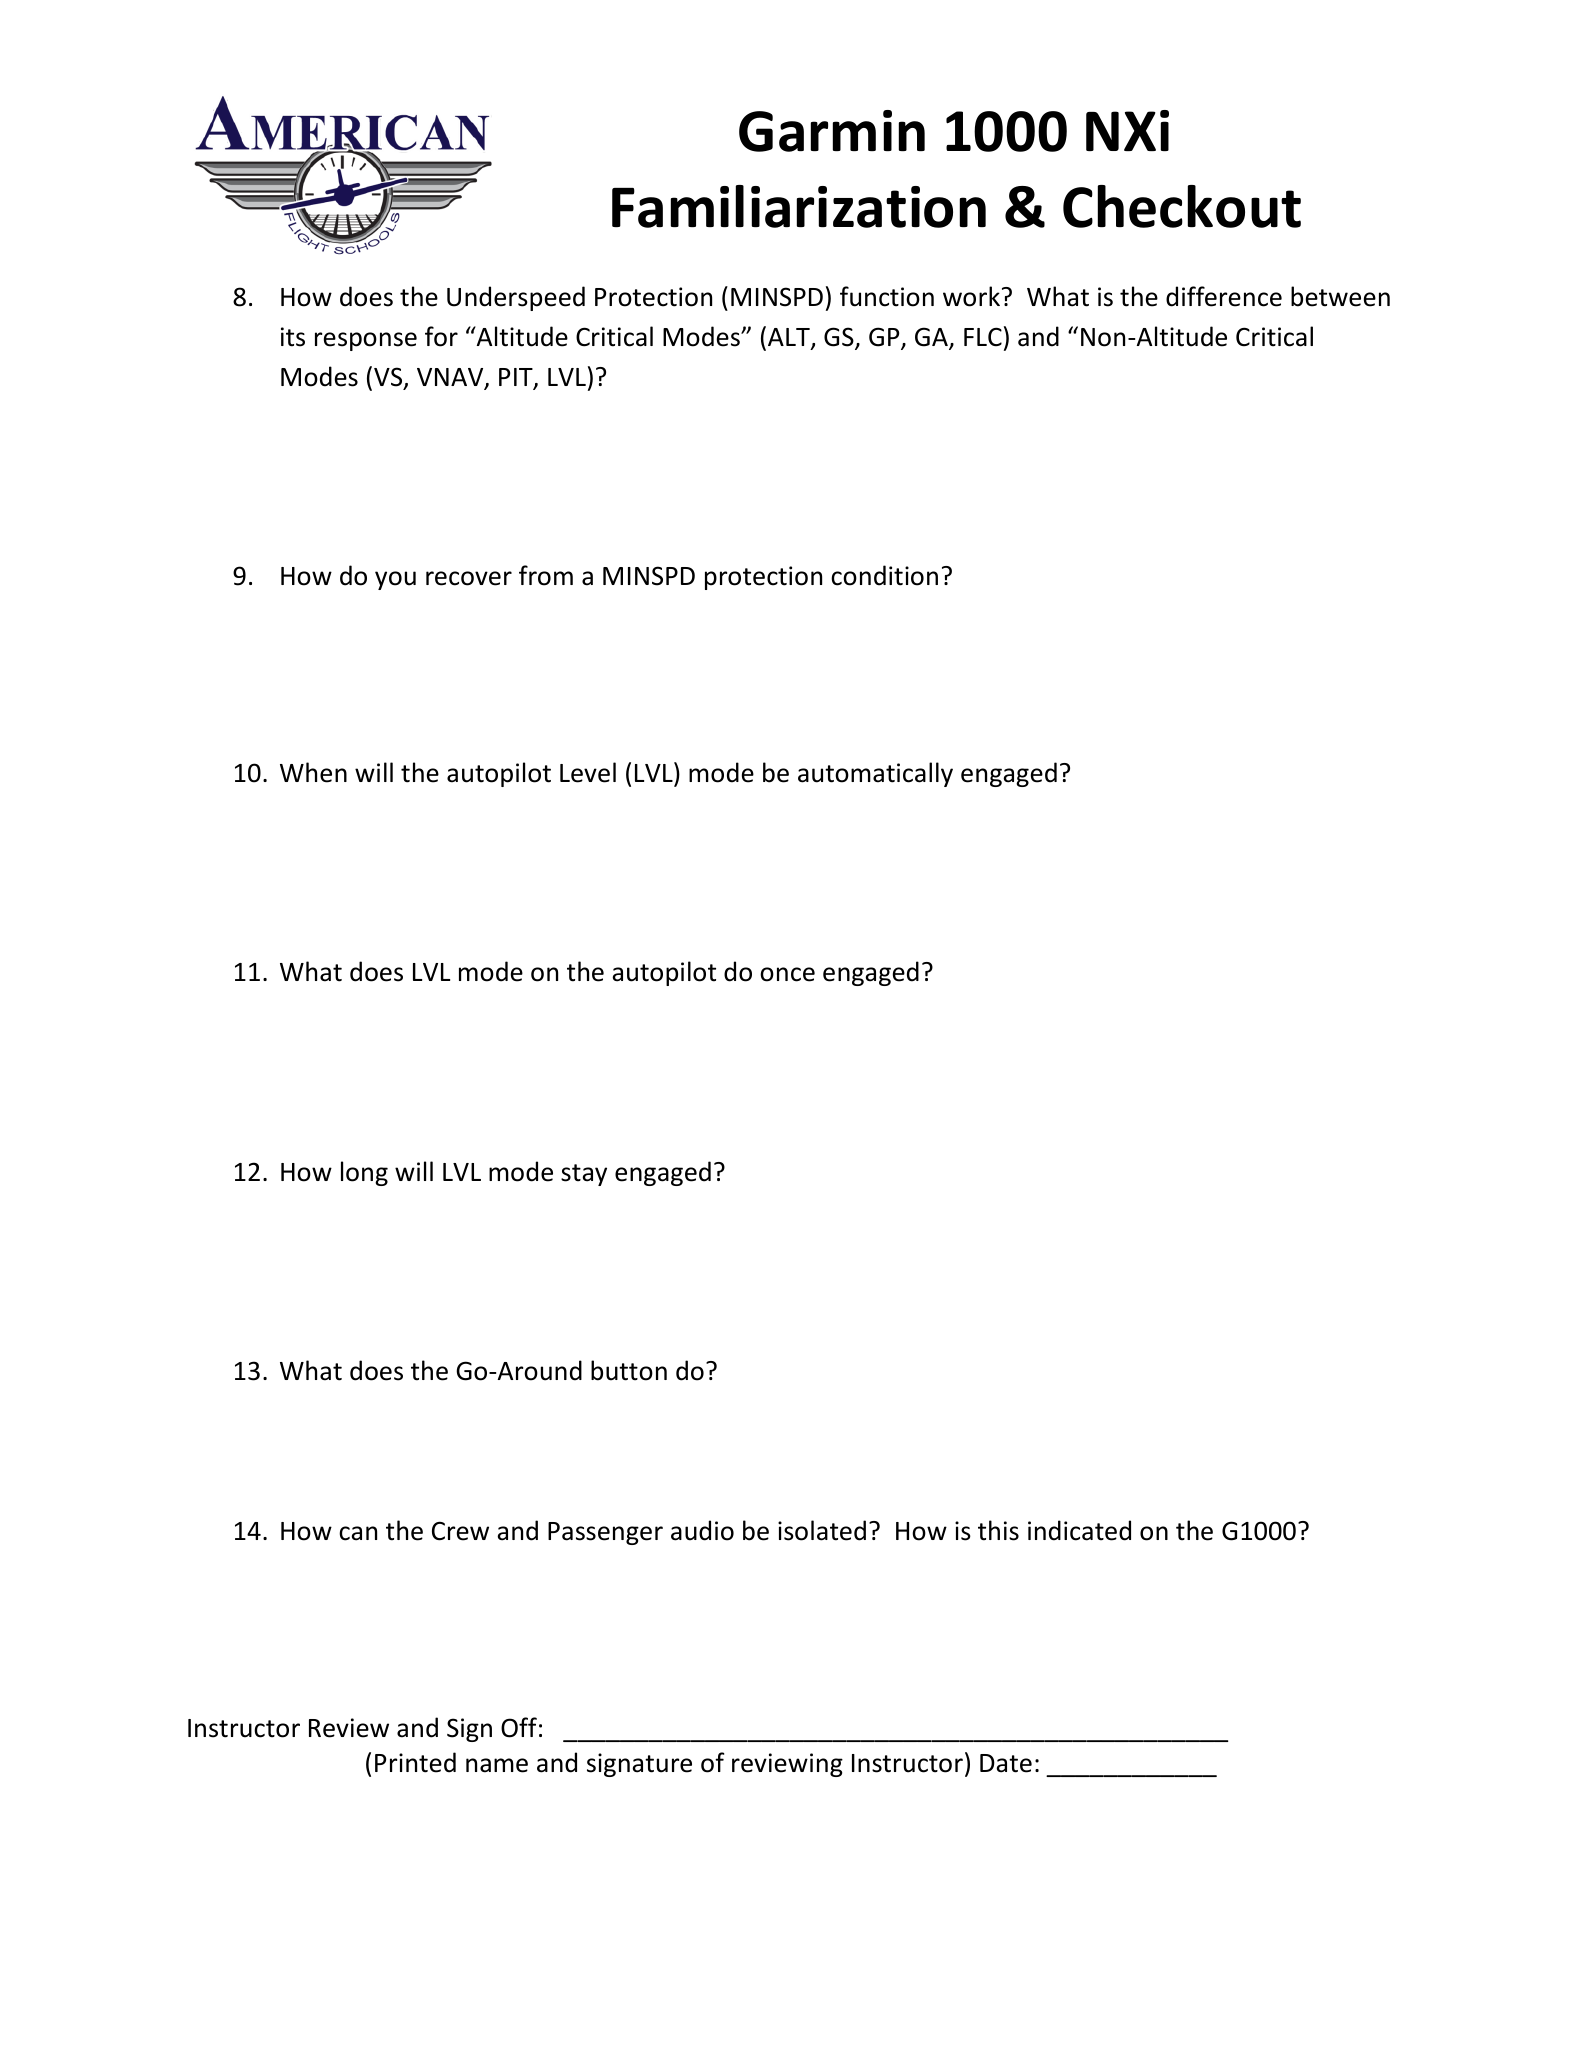  I want to click on Printed, so click(415, 1762).
